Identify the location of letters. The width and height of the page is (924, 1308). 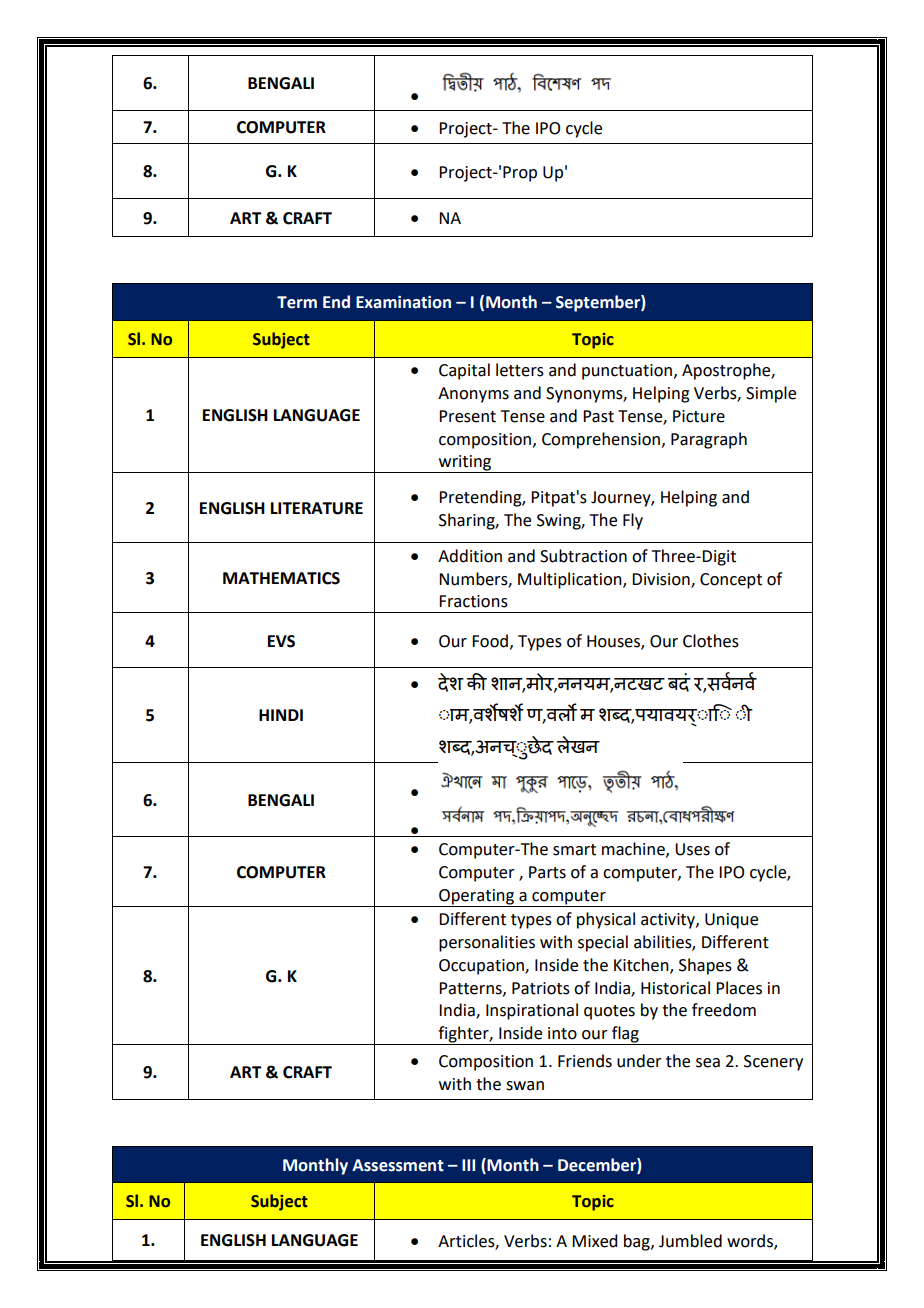
(520, 370).
